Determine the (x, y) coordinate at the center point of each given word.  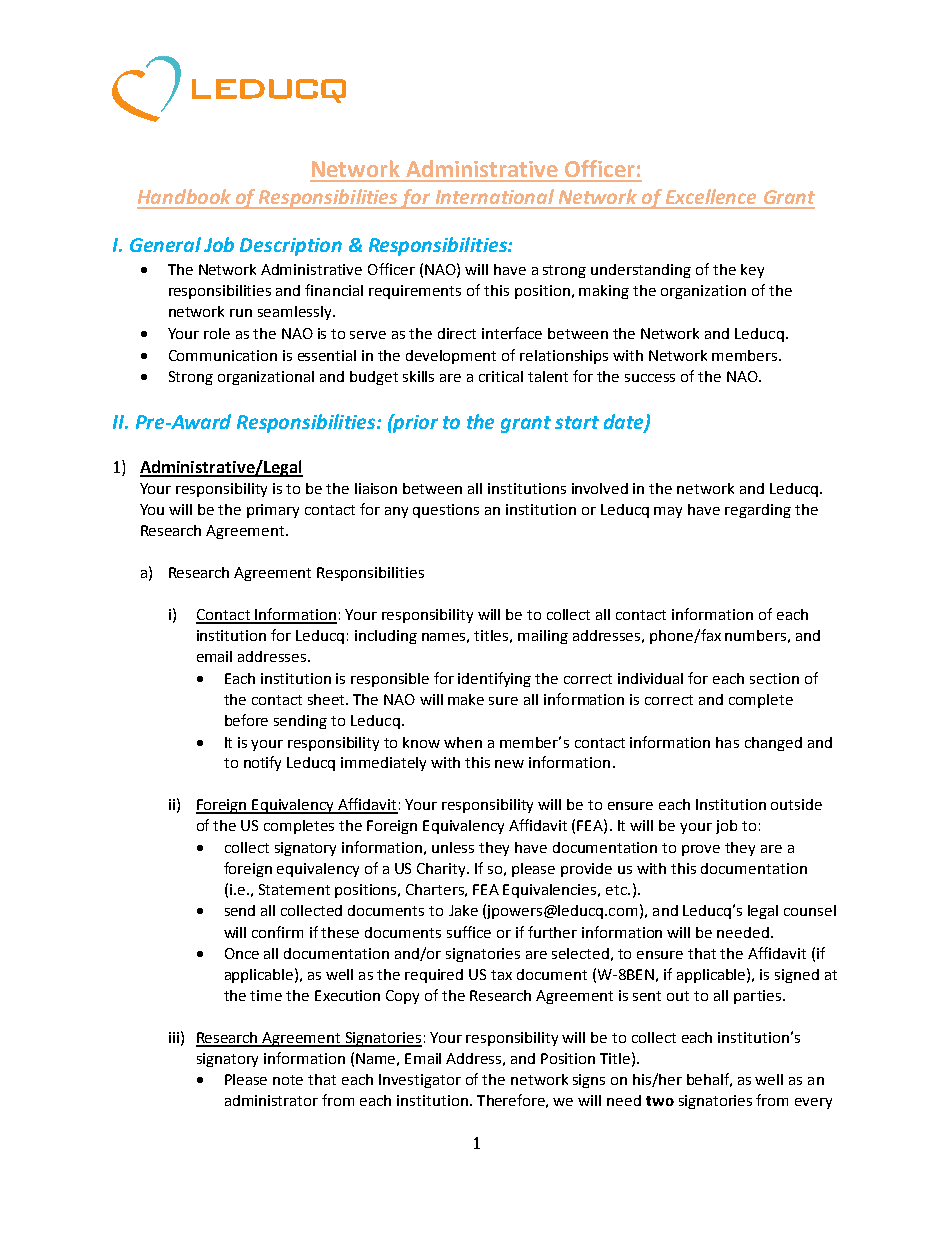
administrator (271, 1100)
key (752, 271)
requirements (415, 292)
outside (796, 804)
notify (262, 763)
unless (453, 847)
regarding (758, 511)
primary (273, 511)
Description (291, 247)
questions (446, 511)
